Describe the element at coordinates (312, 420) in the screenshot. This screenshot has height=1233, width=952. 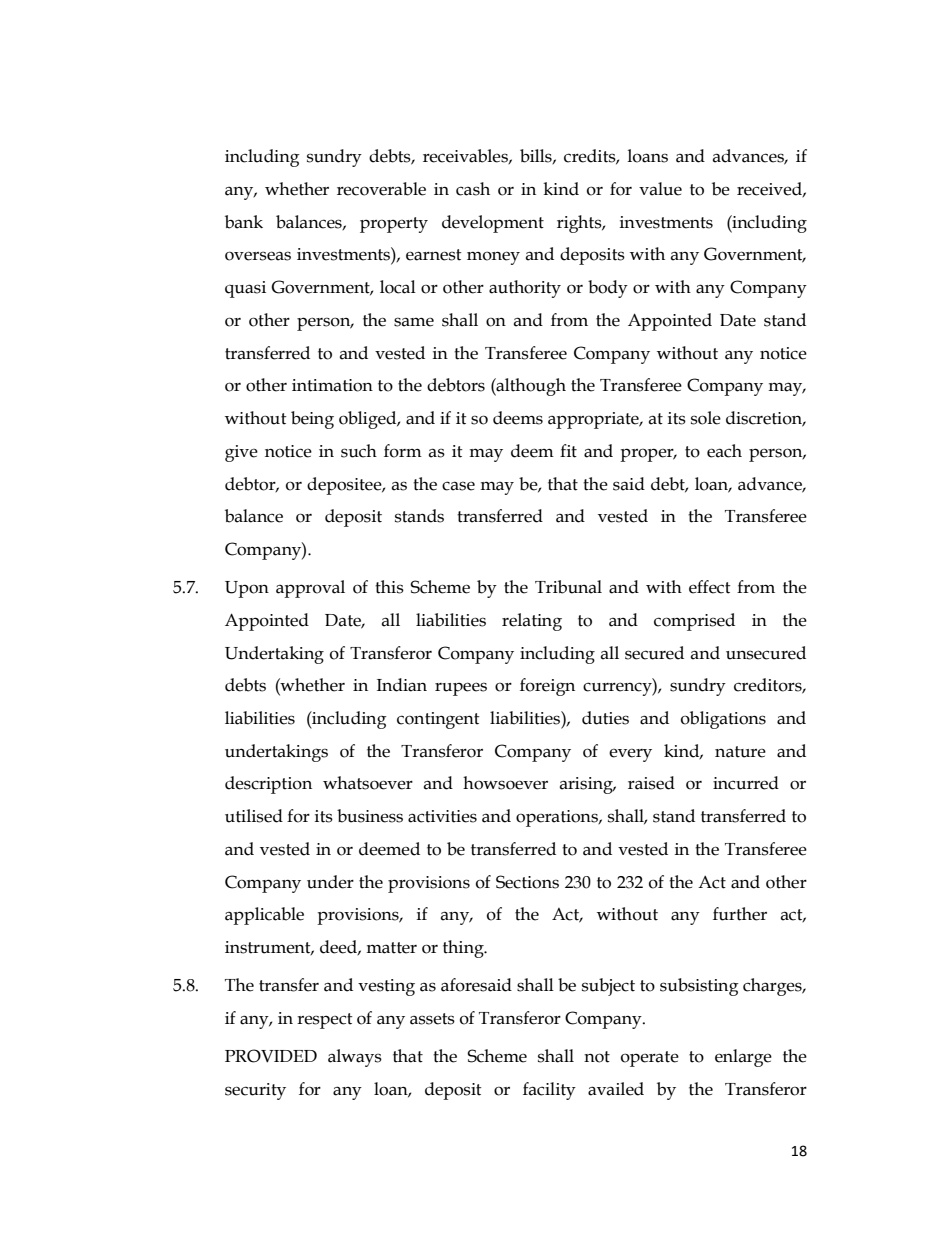
I see `being` at that location.
